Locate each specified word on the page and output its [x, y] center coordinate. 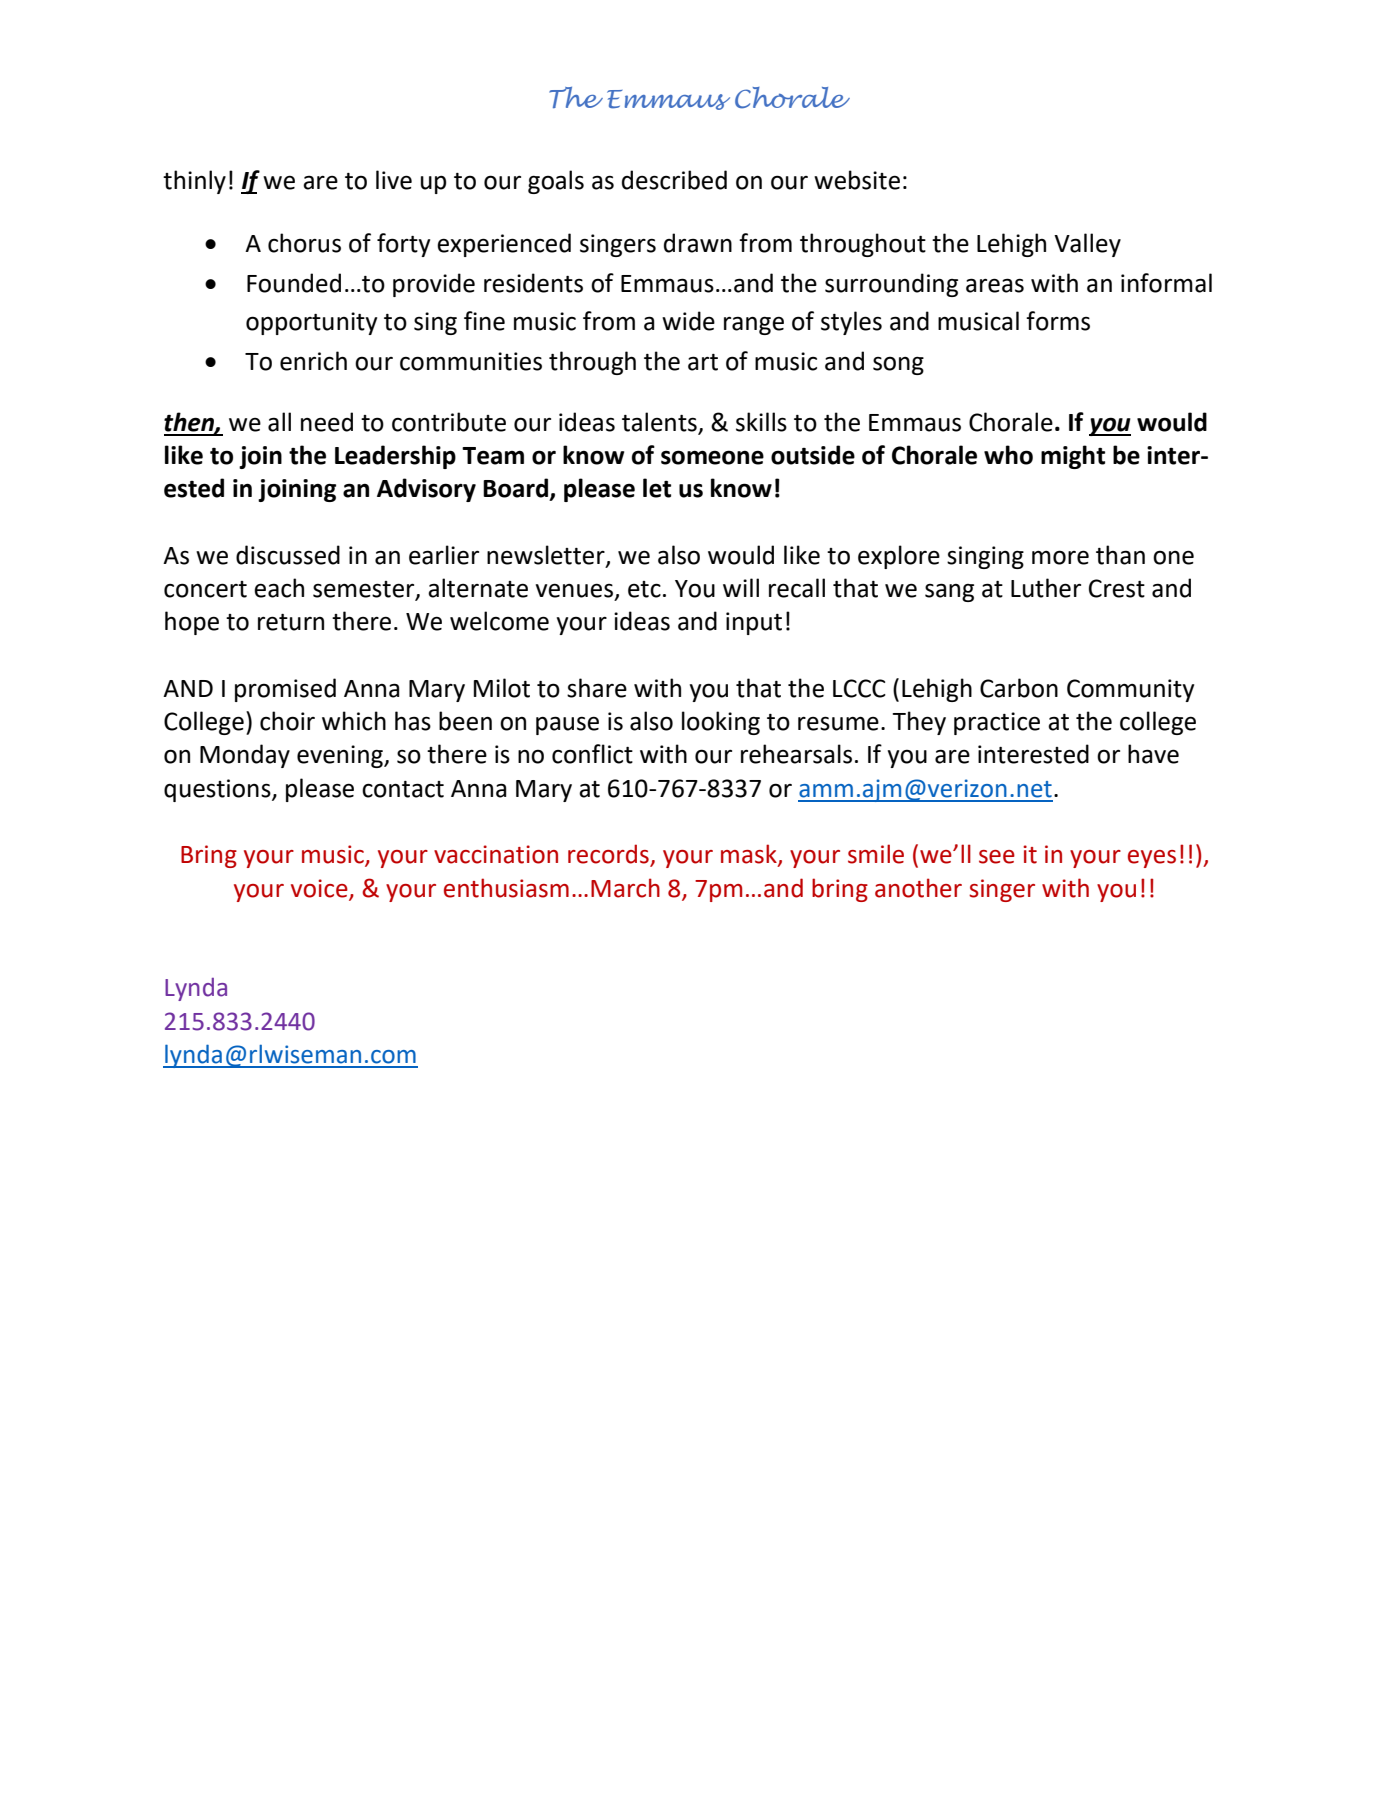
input [754, 623]
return [291, 622]
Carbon [1019, 688]
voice [319, 888]
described [674, 180]
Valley [1087, 245]
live [394, 180]
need [327, 422]
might [1073, 457]
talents [659, 422]
